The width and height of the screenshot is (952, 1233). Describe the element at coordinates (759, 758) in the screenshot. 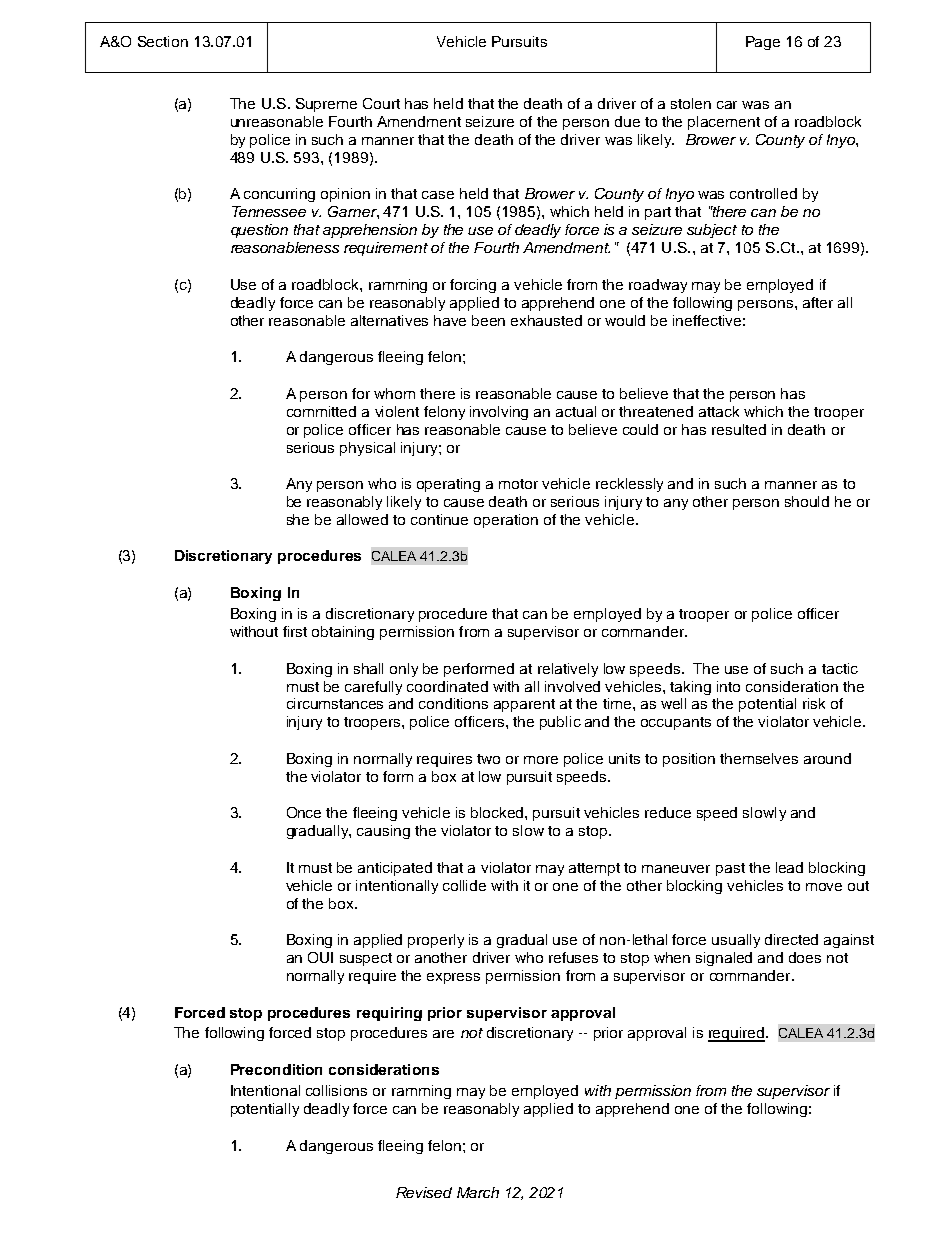

I see `themselves` at that location.
